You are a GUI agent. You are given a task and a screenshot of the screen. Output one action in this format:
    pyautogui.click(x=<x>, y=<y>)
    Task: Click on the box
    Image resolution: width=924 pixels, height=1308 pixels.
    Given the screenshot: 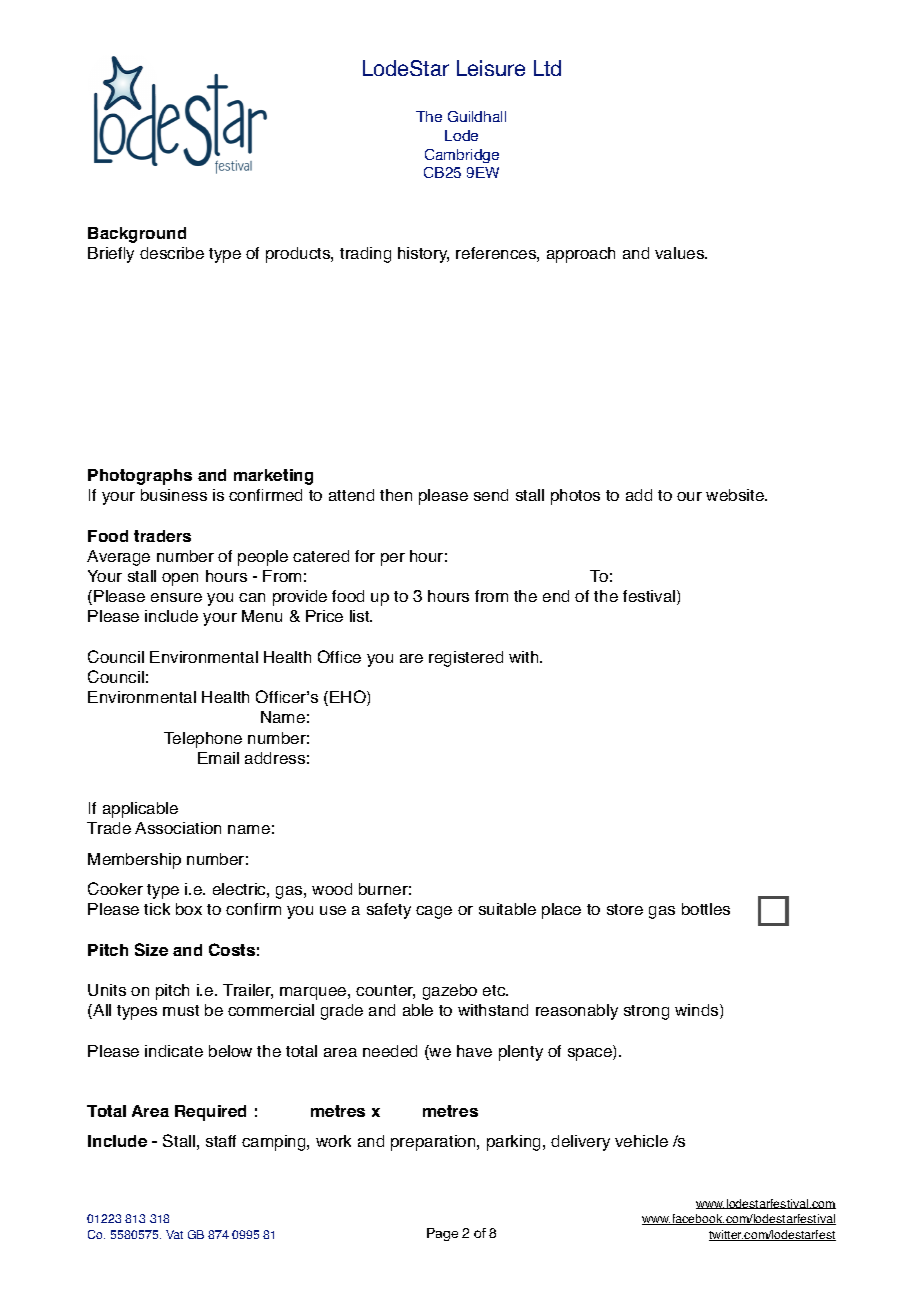 What is the action you would take?
    pyautogui.click(x=189, y=909)
